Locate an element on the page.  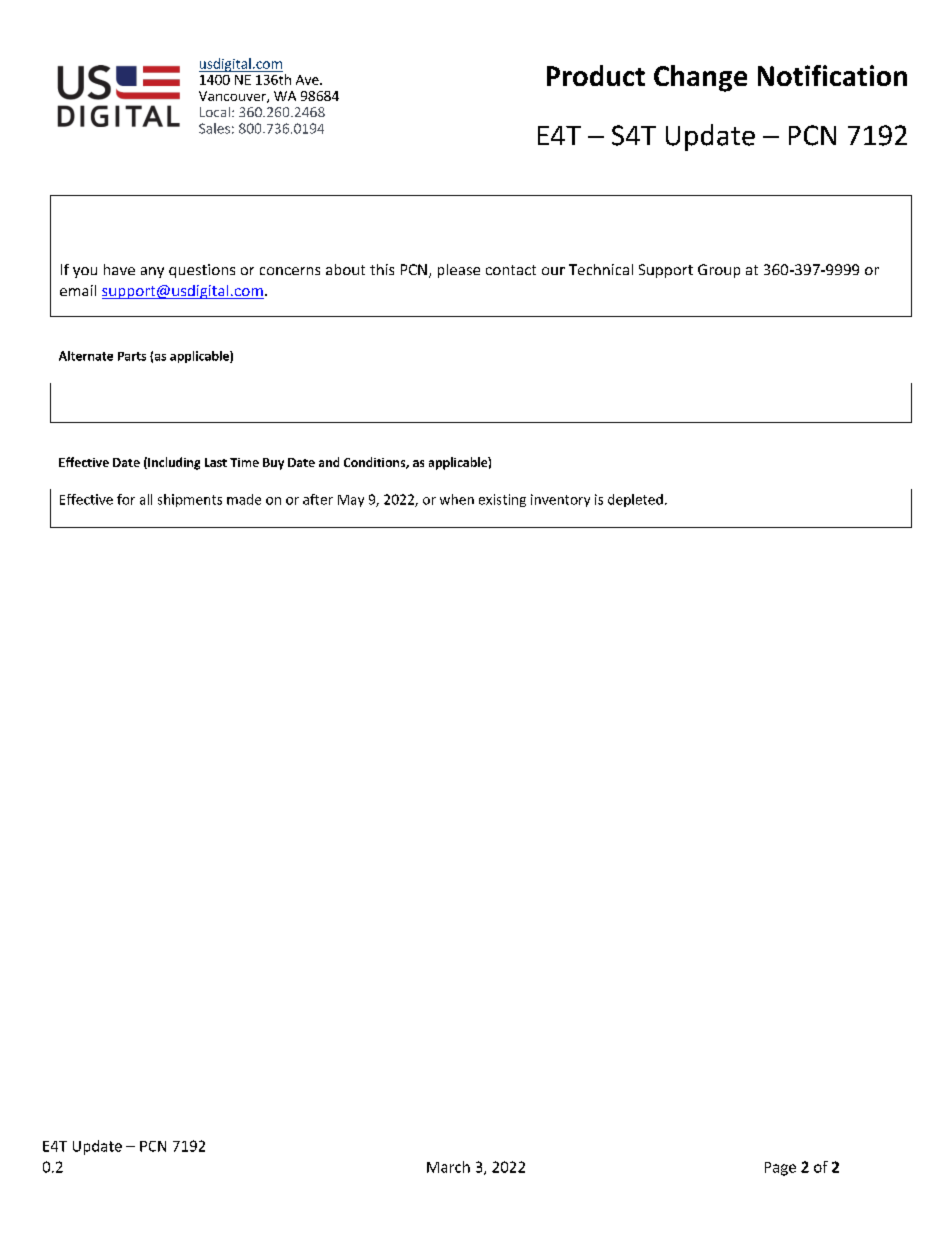
depleted is located at coordinates (635, 500).
